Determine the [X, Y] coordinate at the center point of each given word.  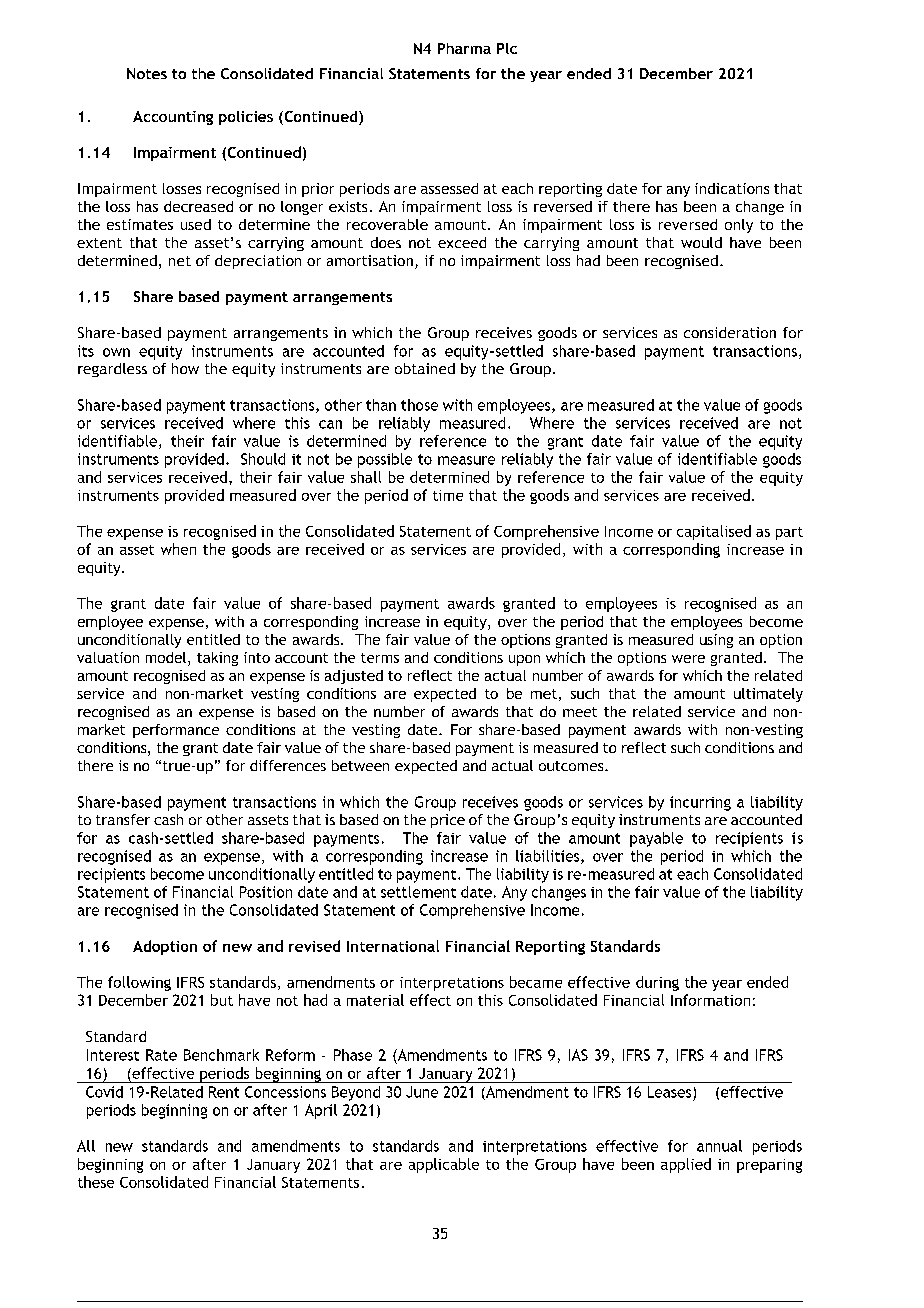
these [96, 1182]
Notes [147, 73]
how [185, 368]
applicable [444, 1165]
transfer [123, 819]
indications [732, 188]
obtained [425, 368]
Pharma [464, 48]
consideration [730, 332]
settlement [418, 892]
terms [380, 658]
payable [656, 839]
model [167, 659]
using [716, 641]
